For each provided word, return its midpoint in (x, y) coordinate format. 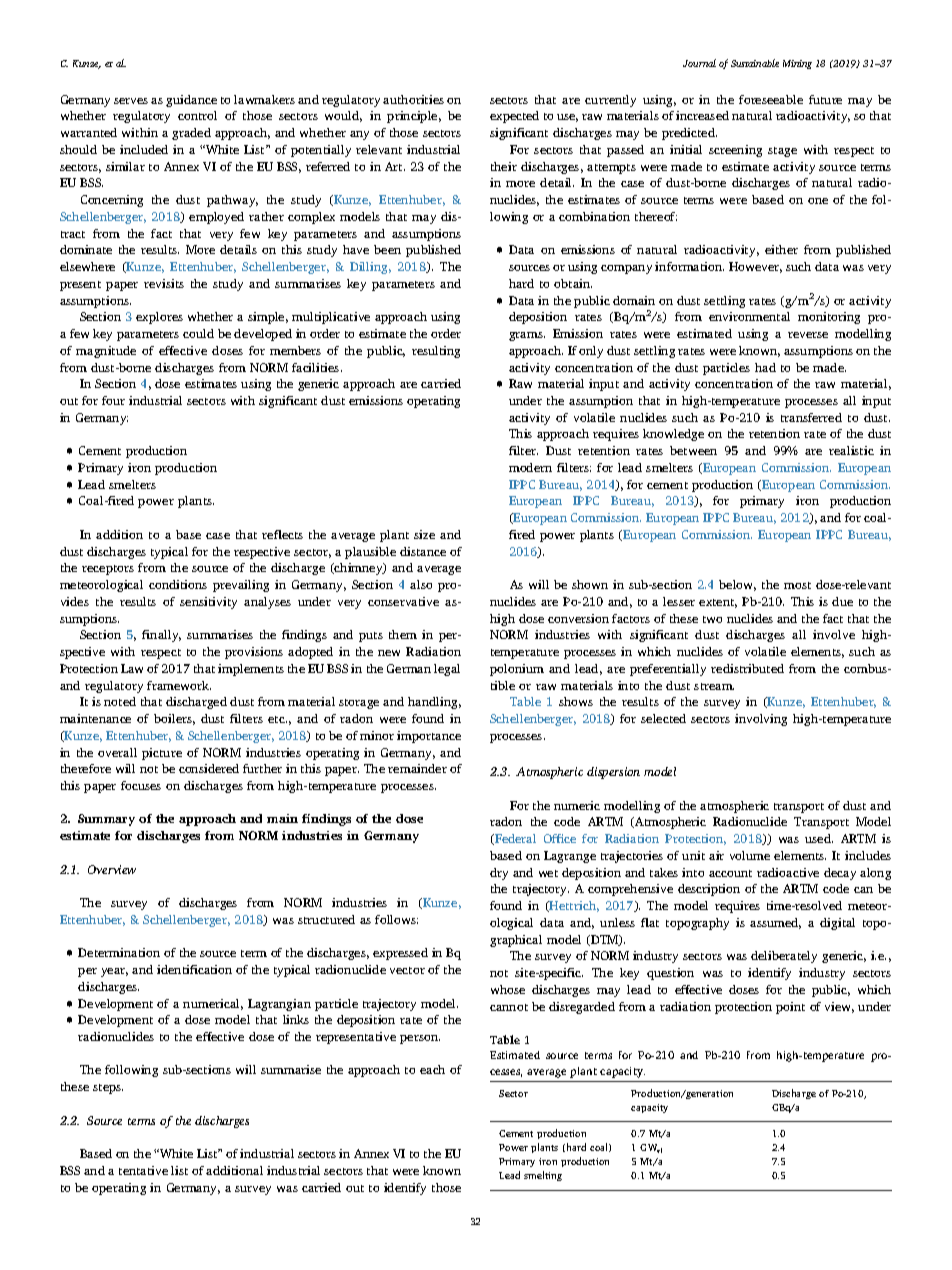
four (113, 400)
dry (499, 874)
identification (194, 969)
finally (161, 636)
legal (447, 670)
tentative (143, 1170)
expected (514, 117)
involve (834, 634)
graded (191, 134)
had (765, 367)
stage (782, 152)
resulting (436, 352)
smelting (543, 1176)
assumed (775, 923)
